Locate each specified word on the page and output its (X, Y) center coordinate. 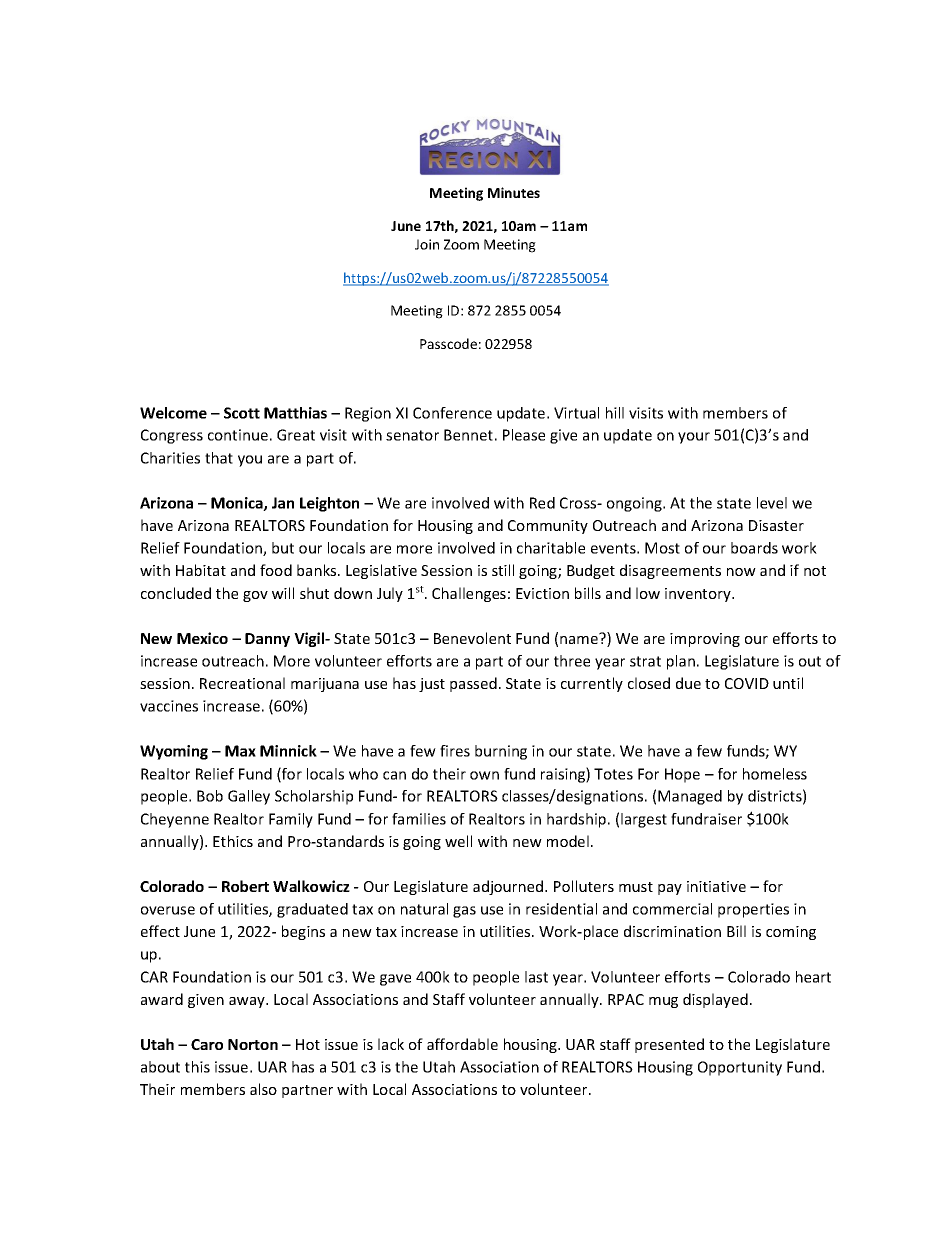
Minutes (514, 192)
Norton (253, 1044)
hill (615, 413)
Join (427, 244)
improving (705, 640)
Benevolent (472, 638)
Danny (267, 640)
